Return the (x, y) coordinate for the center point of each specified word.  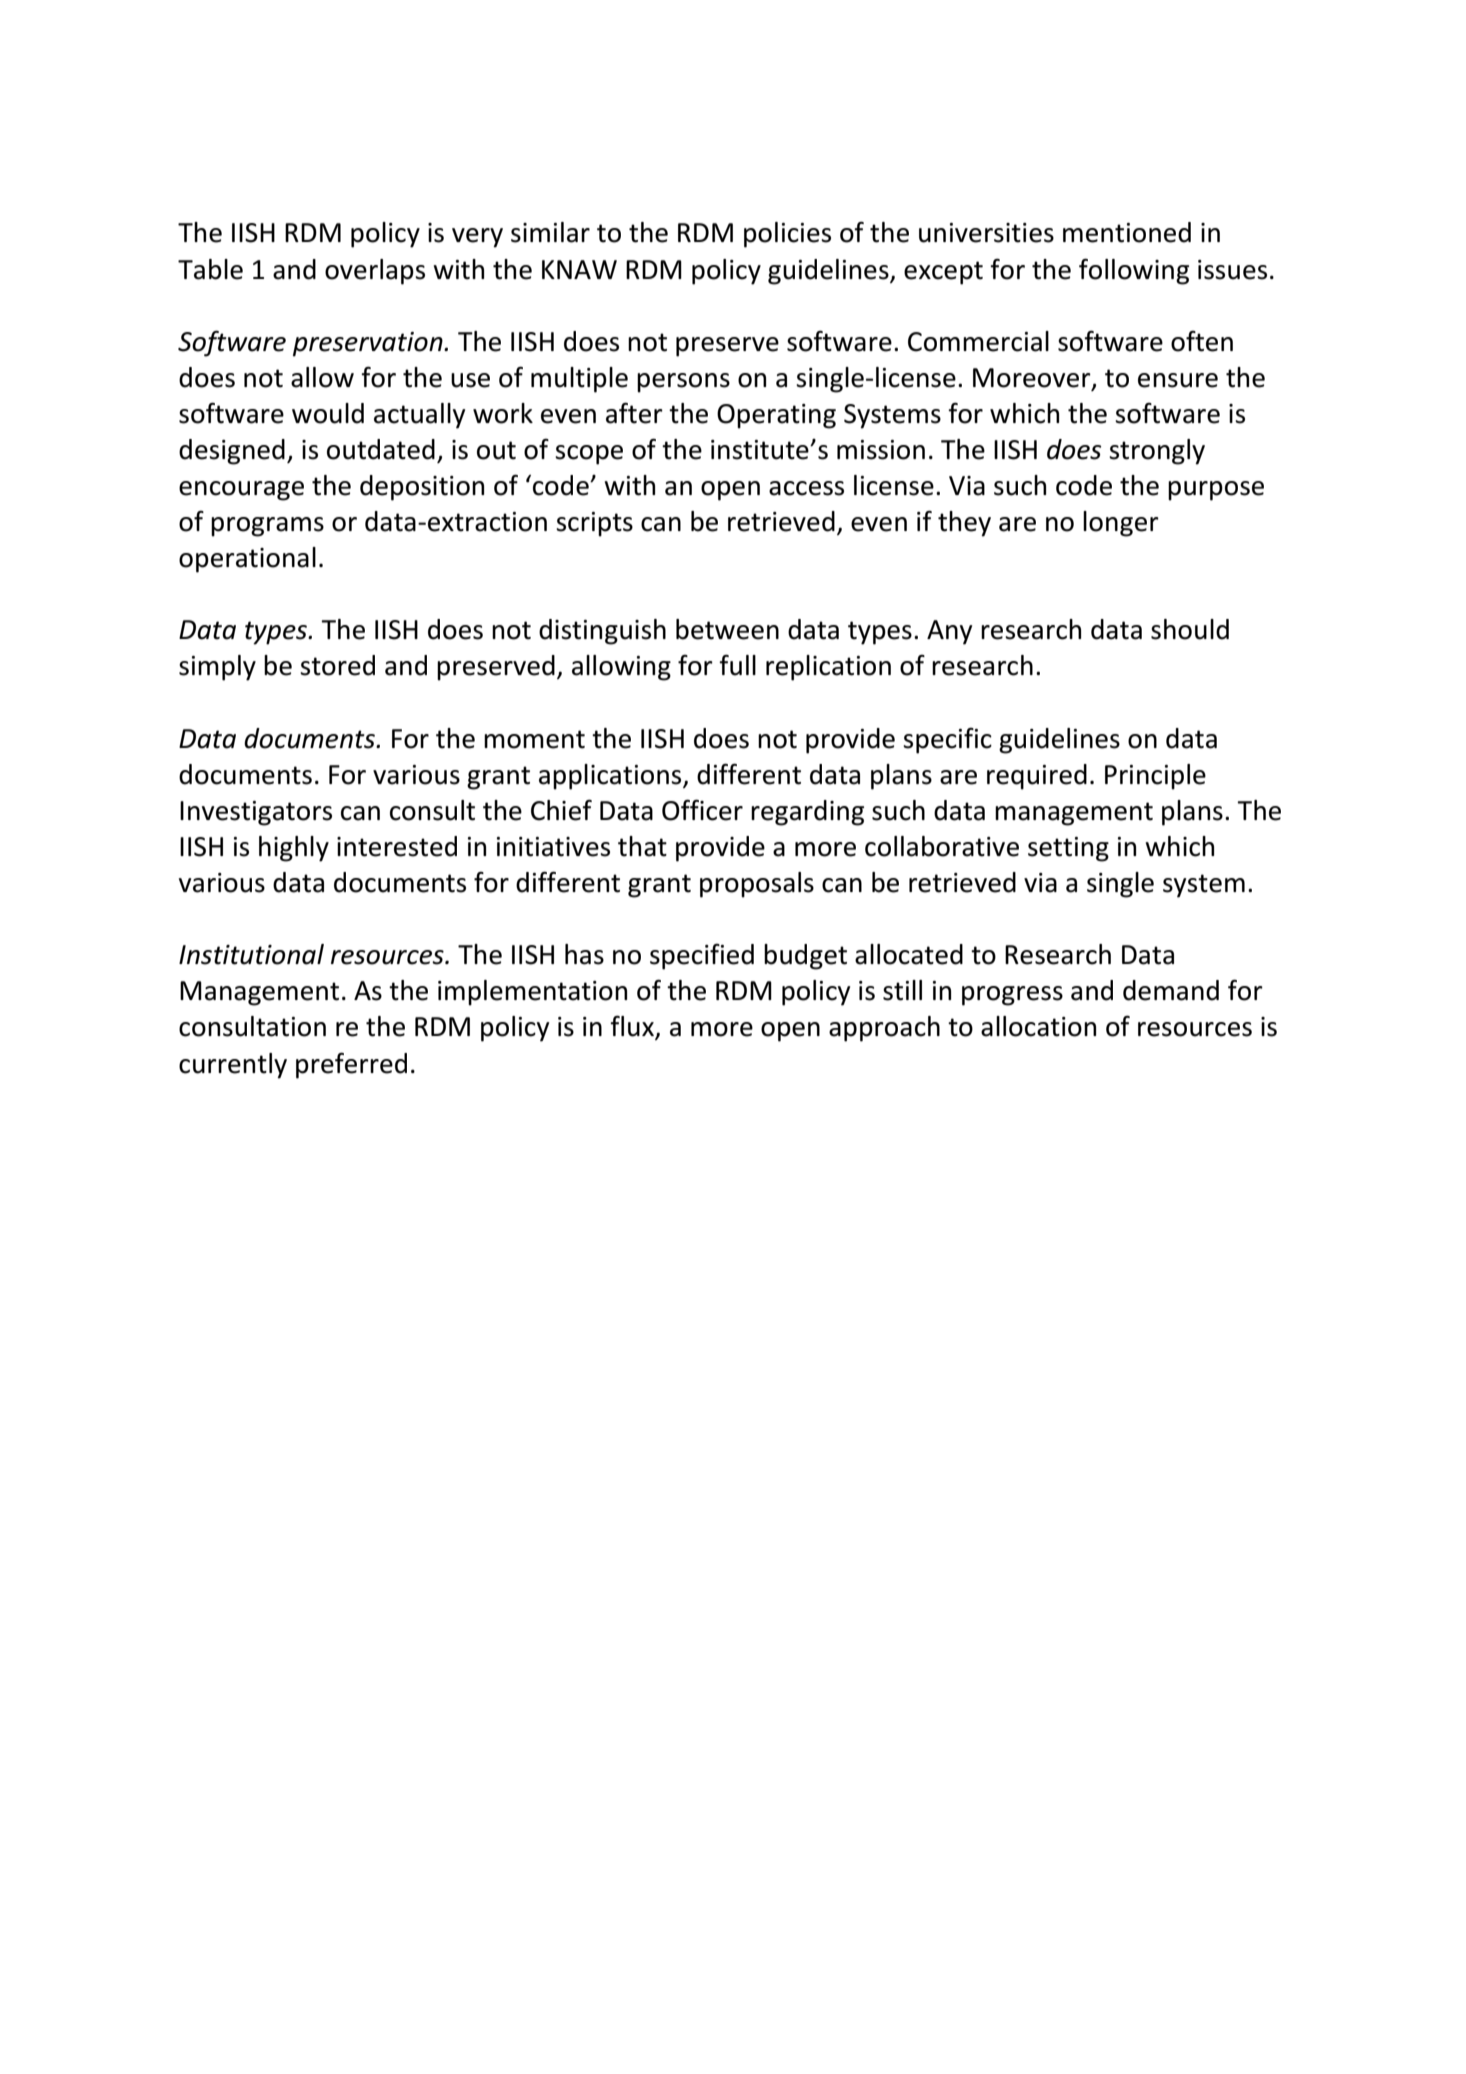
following (1134, 271)
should (1190, 629)
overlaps (375, 272)
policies (787, 235)
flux (633, 1027)
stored (337, 665)
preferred (351, 1065)
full (737, 665)
